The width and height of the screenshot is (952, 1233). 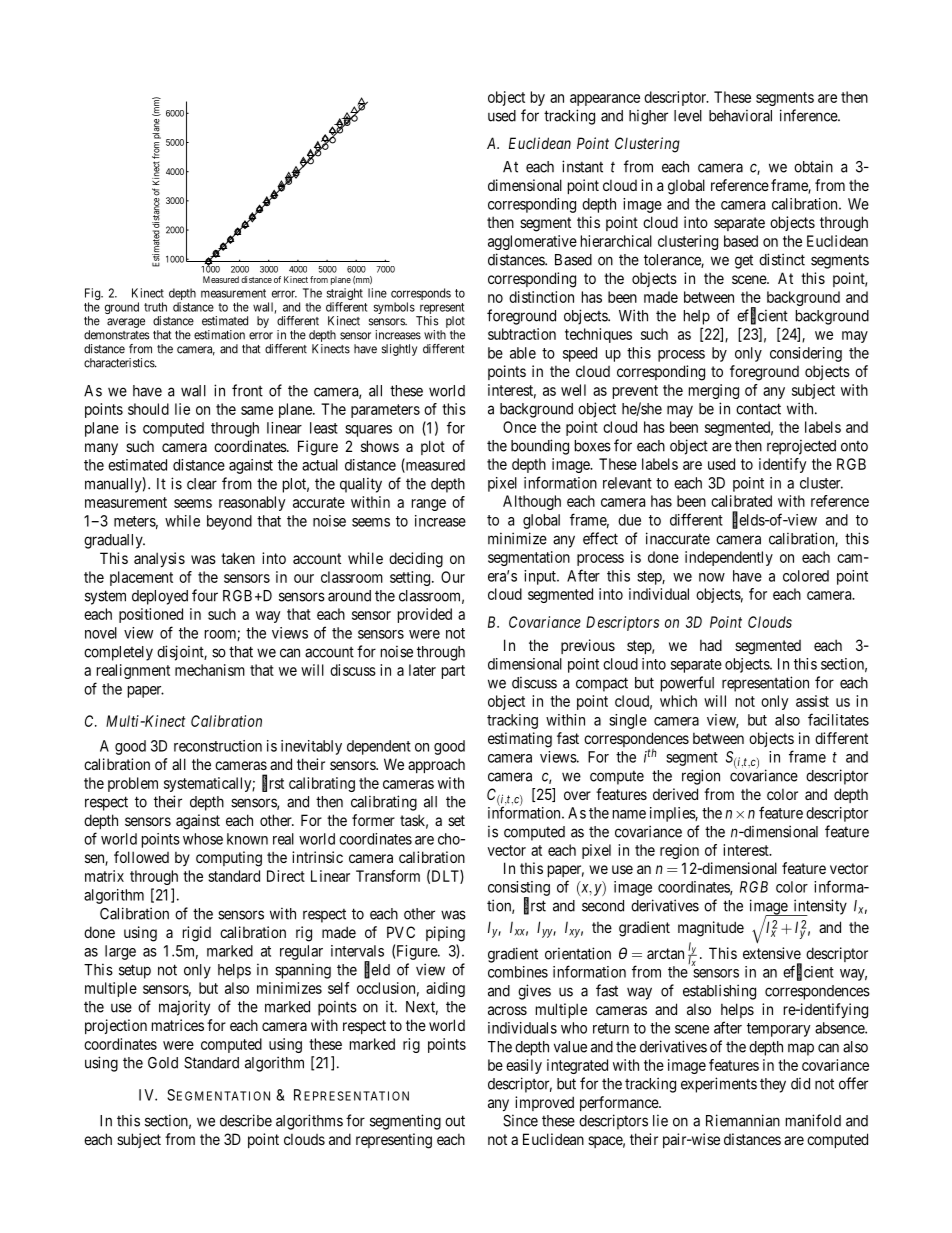 I want to click on provided, so click(x=425, y=615).
